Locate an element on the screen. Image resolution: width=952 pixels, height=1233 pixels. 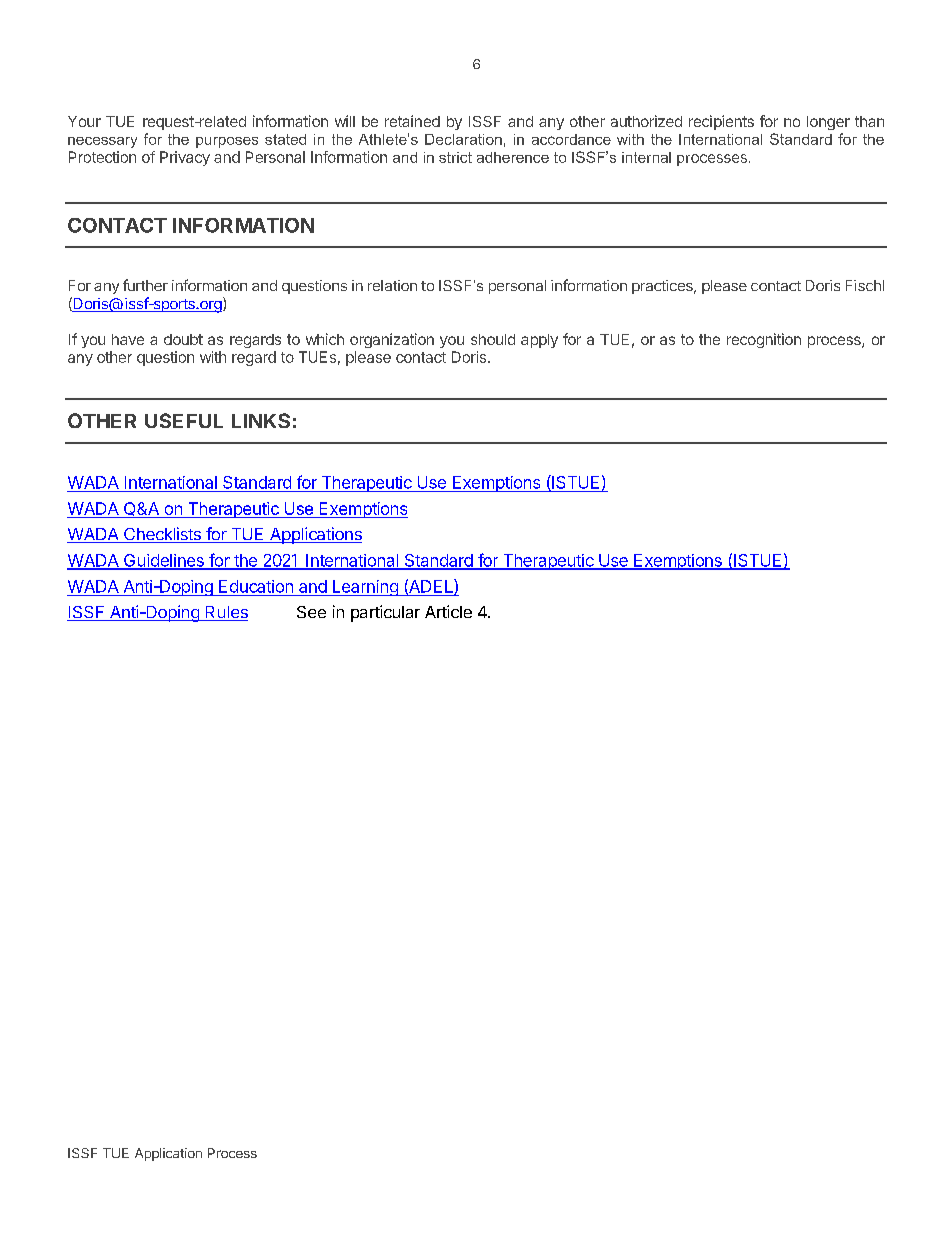
further is located at coordinates (145, 285).
